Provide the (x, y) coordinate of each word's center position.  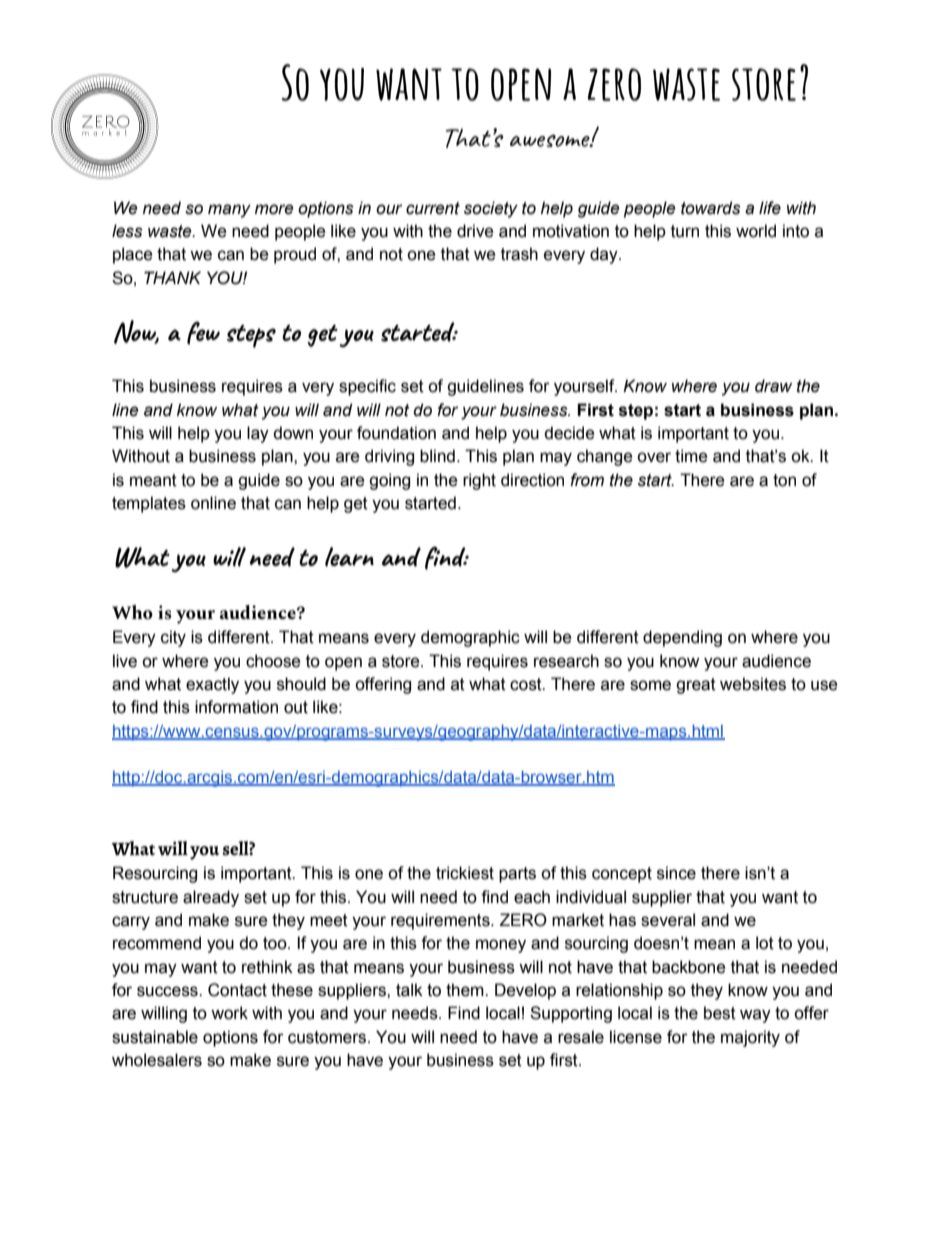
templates (149, 504)
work (229, 1013)
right (479, 481)
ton (784, 480)
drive (475, 231)
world (756, 231)
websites (753, 684)
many (229, 211)
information (236, 707)
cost (527, 684)
